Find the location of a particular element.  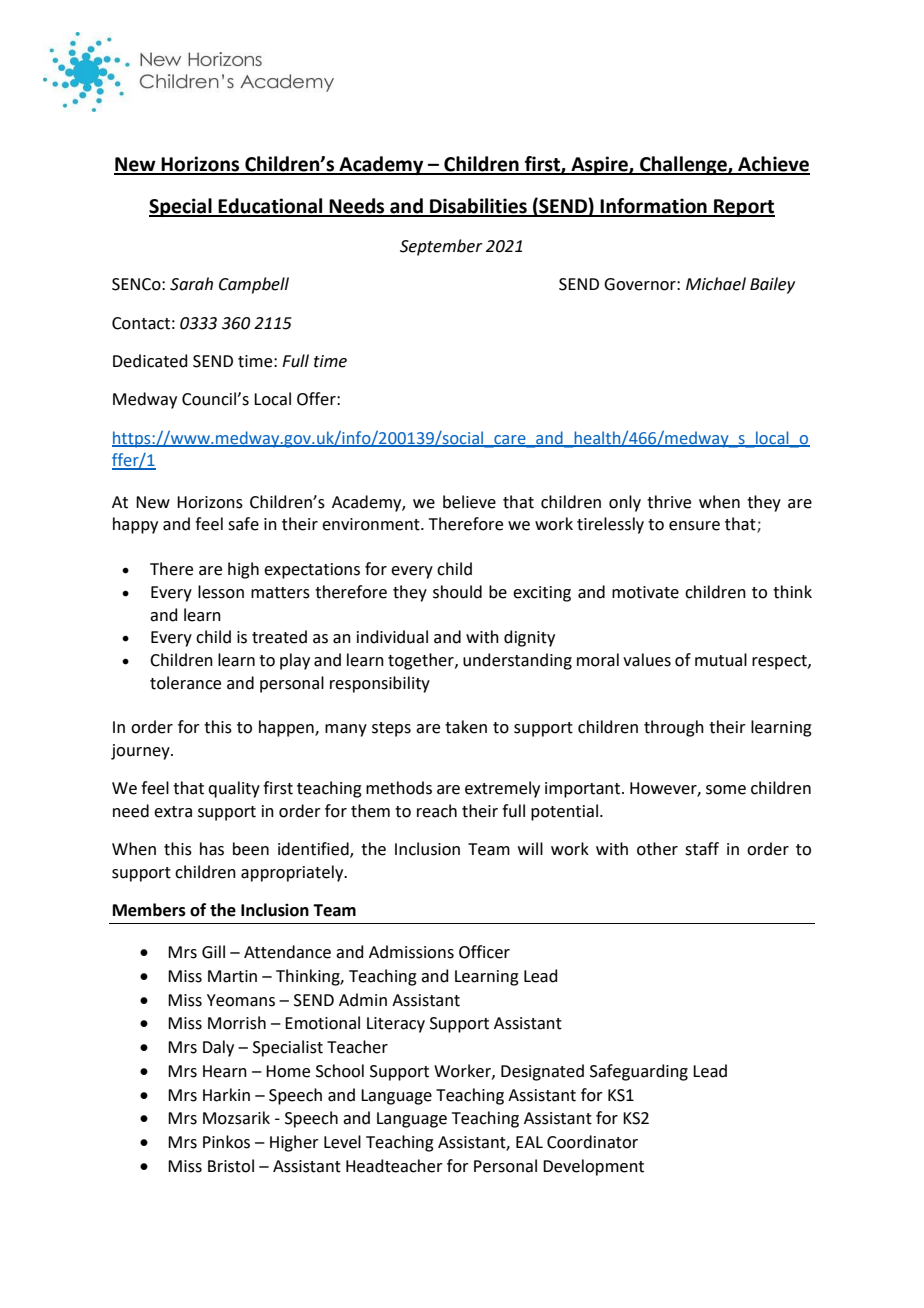

believe is located at coordinates (469, 502).
